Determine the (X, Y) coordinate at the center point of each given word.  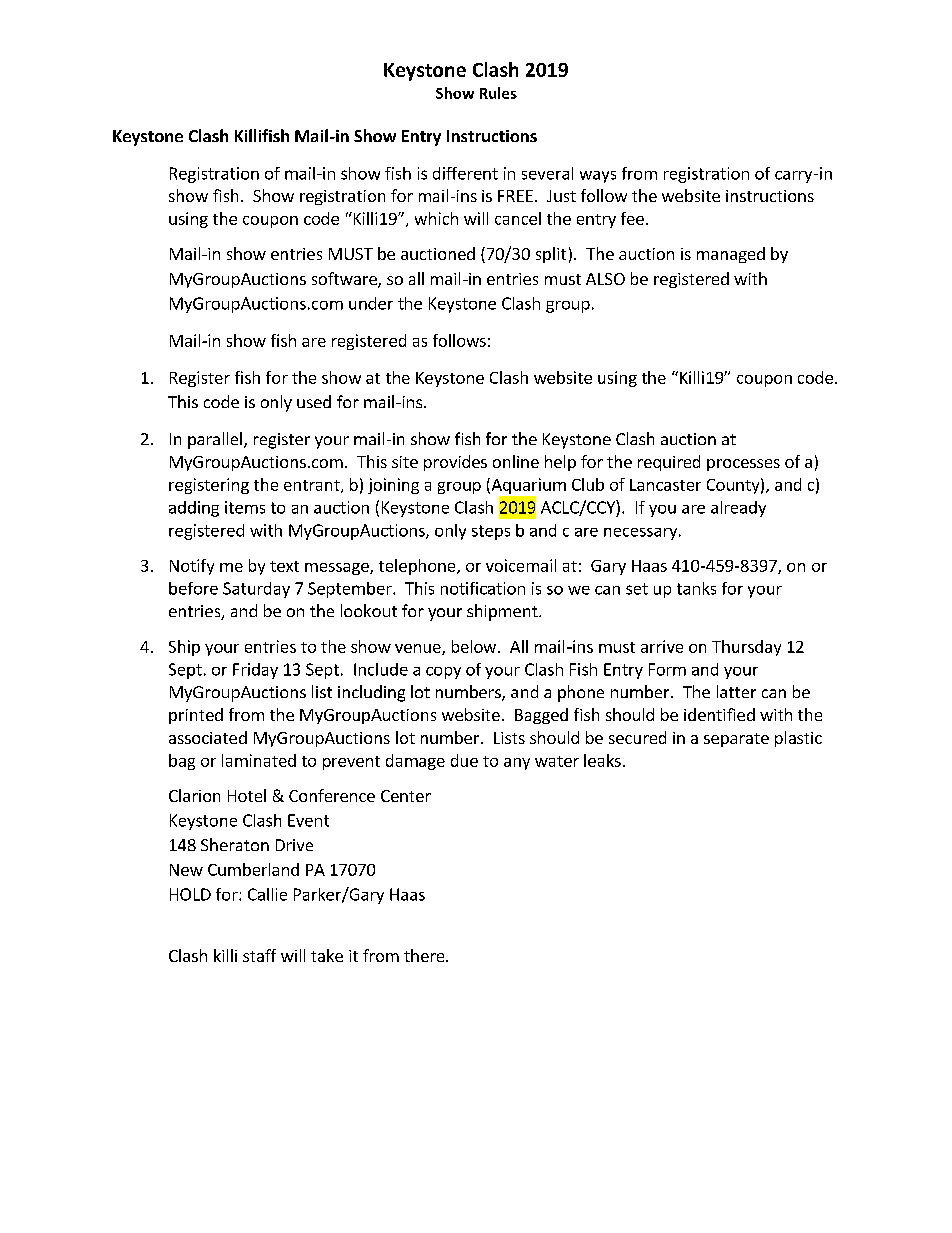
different (465, 173)
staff (259, 955)
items (245, 507)
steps (491, 532)
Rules (498, 93)
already (738, 509)
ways (598, 177)
